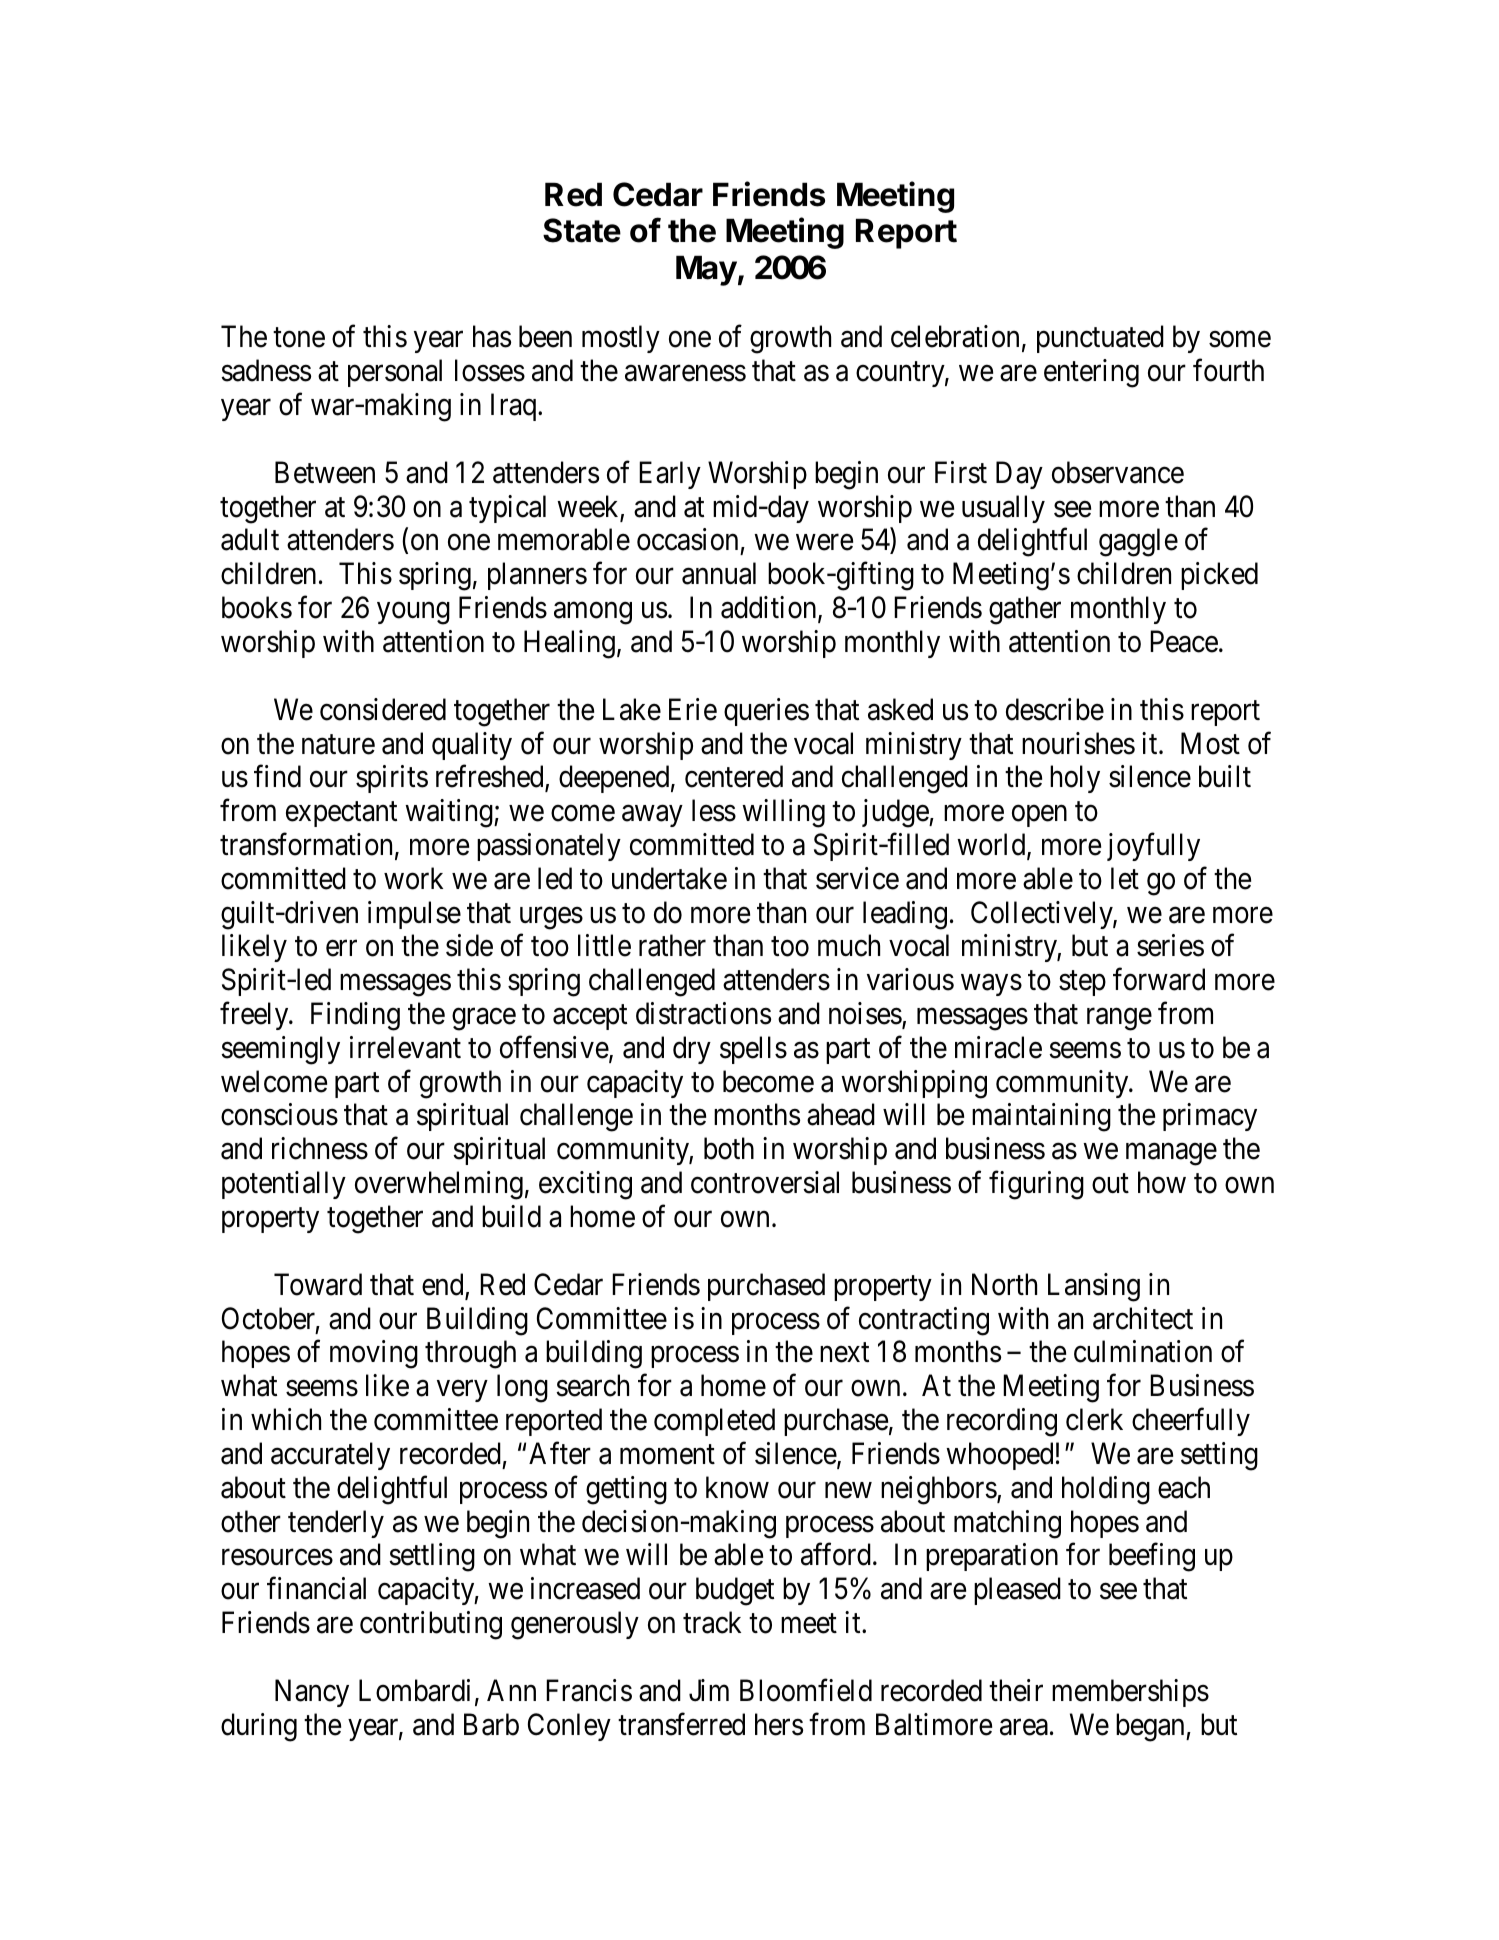  I want to click on completed, so click(714, 1422).
